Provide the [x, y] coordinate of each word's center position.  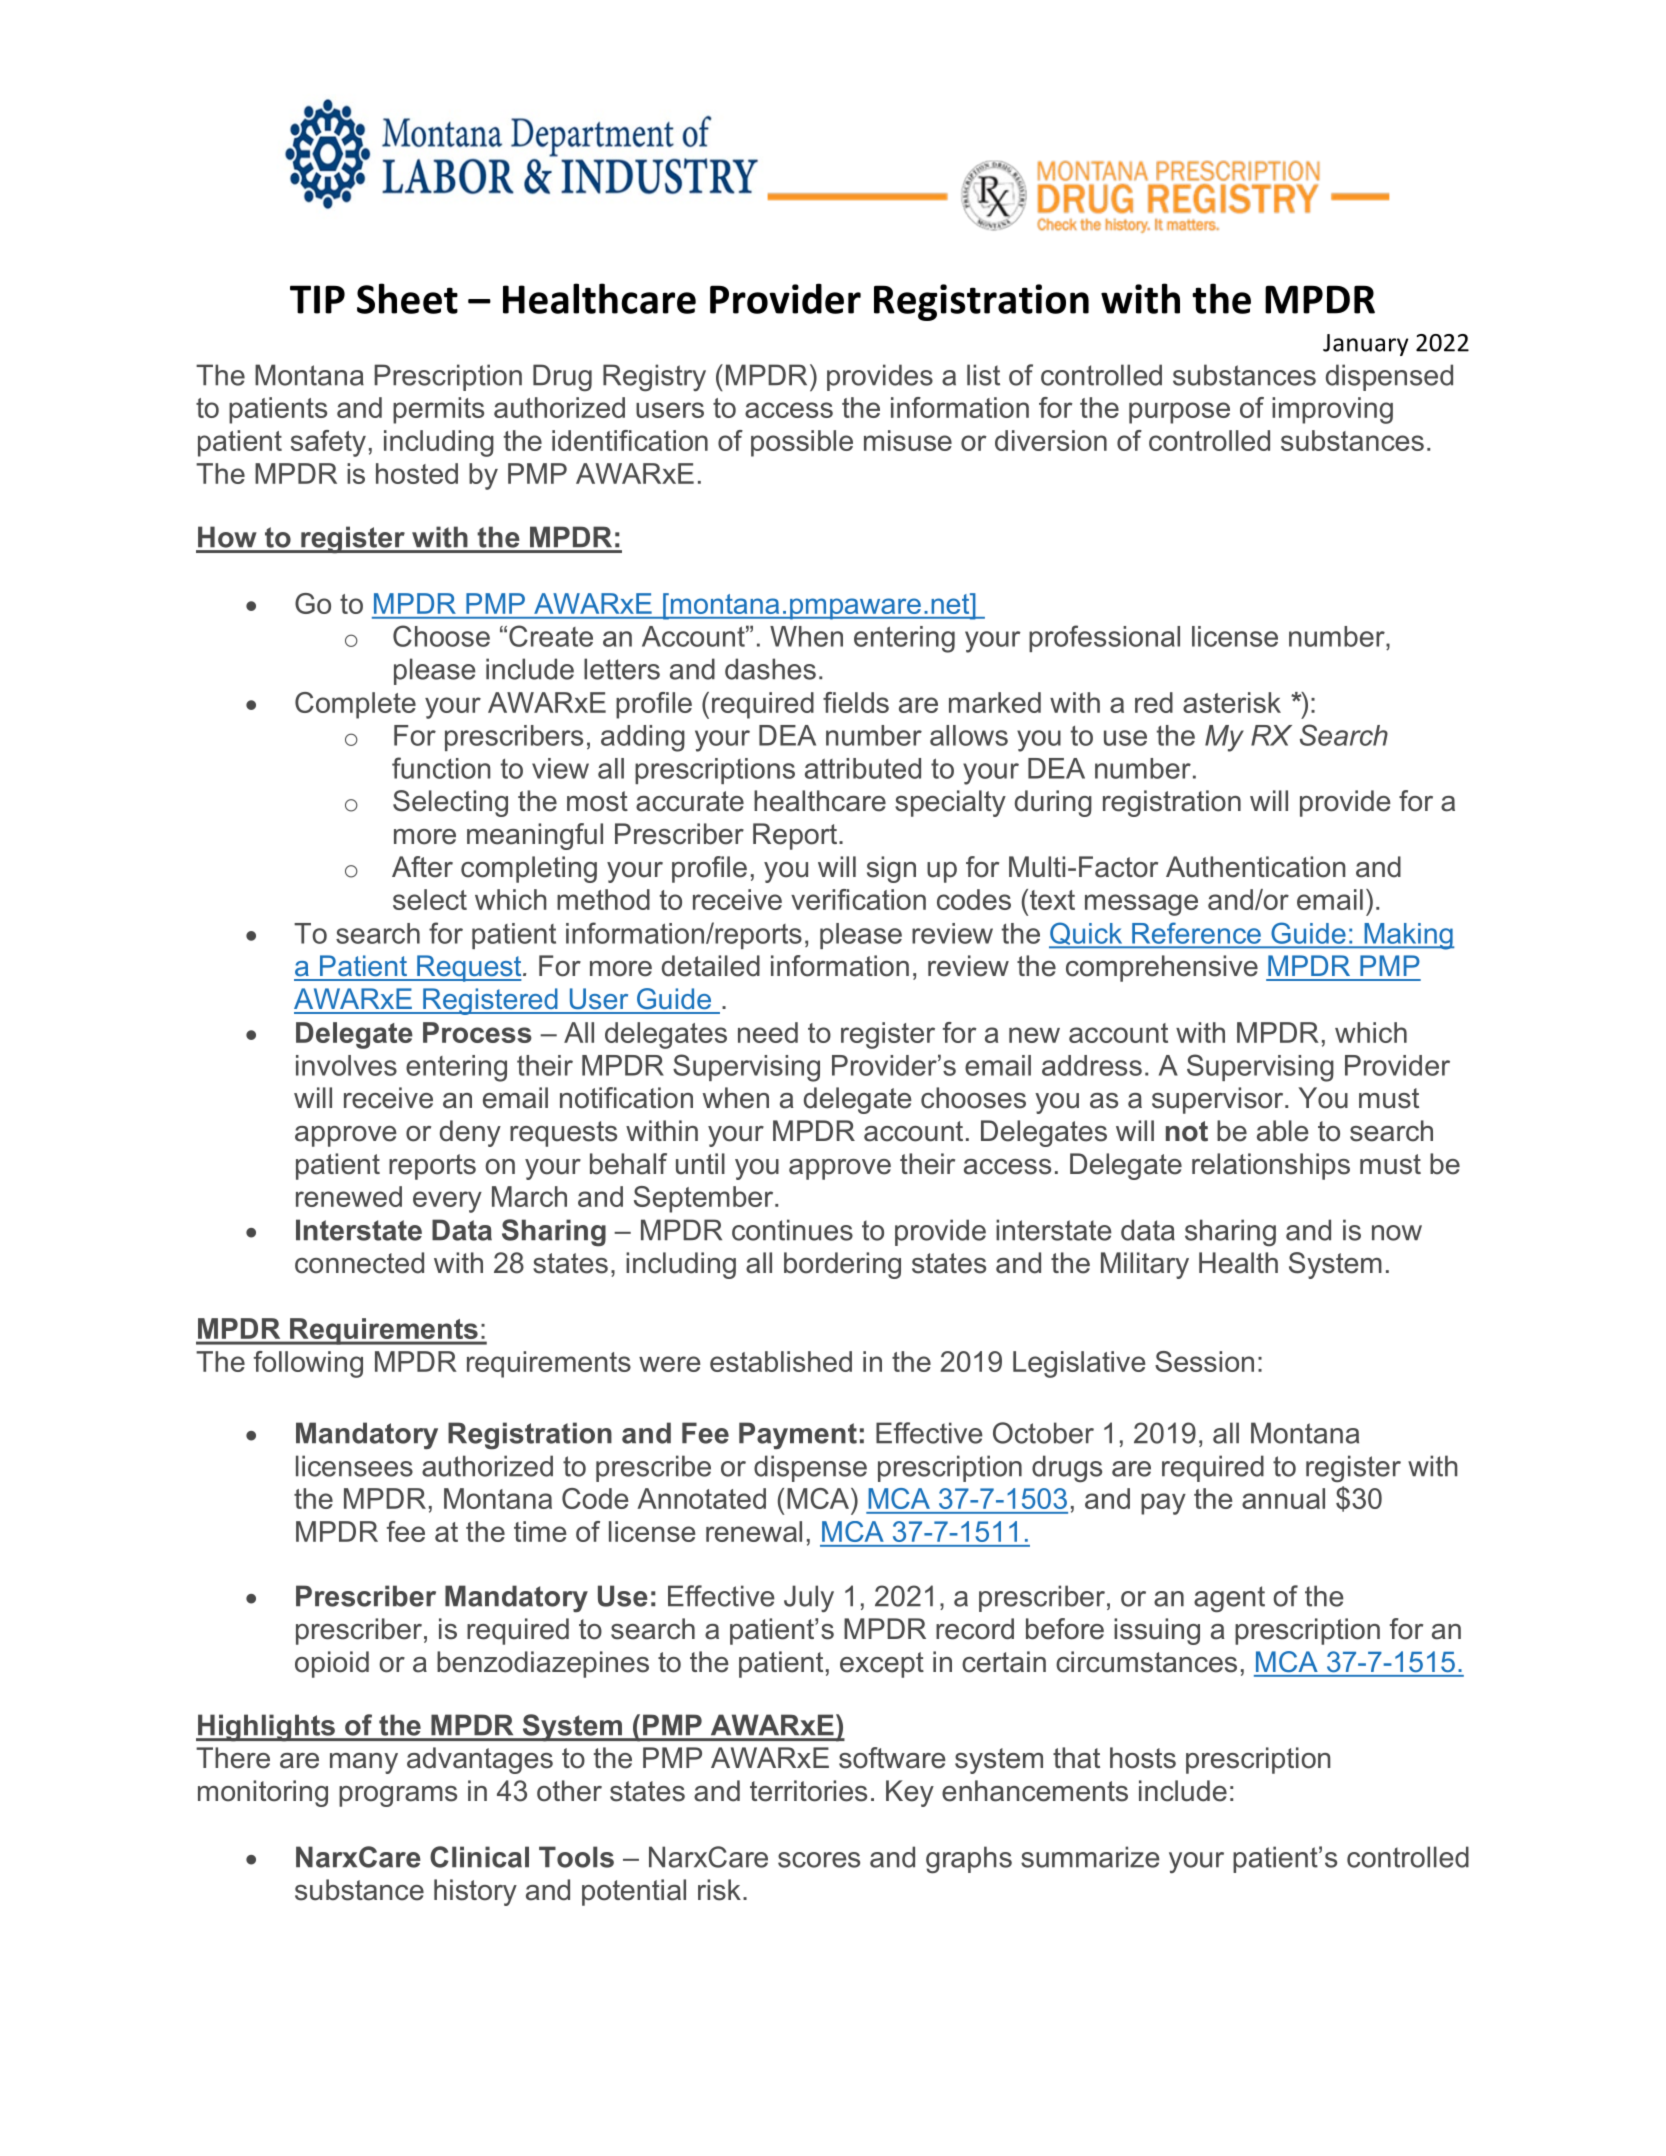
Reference [1196, 933]
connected [359, 1263]
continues [792, 1230]
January [1365, 345]
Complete [355, 705]
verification [858, 899]
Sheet [407, 298]
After [422, 867]
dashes [770, 669]
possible [802, 443]
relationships [1271, 1166]
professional [1104, 638]
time [540, 1531]
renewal [754, 1531]
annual [1283, 1498]
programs [398, 1796]
